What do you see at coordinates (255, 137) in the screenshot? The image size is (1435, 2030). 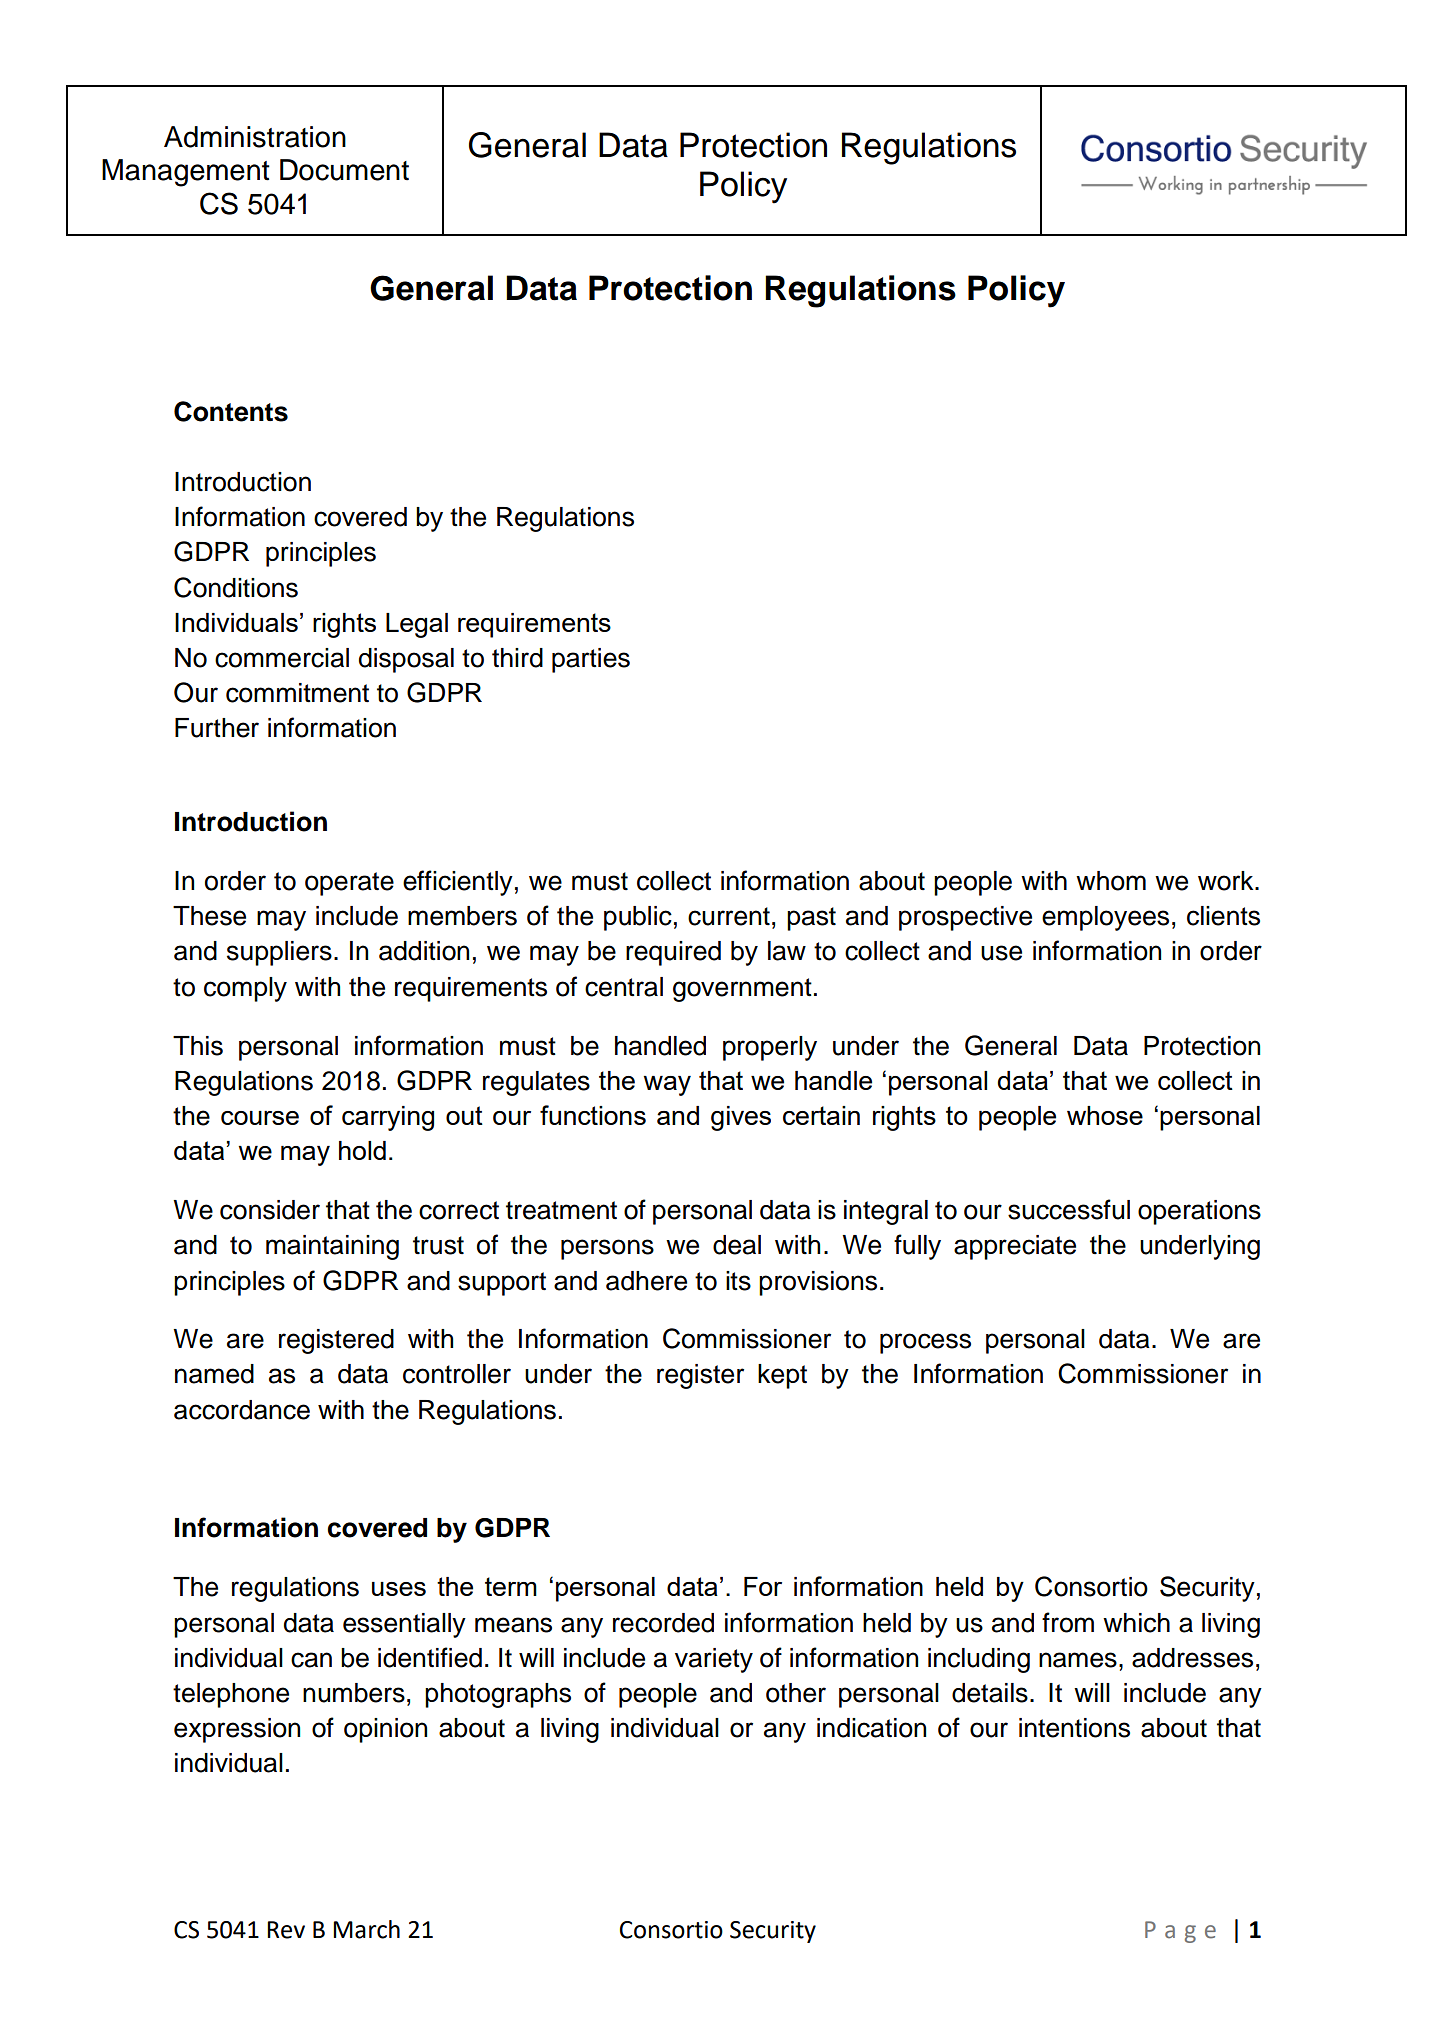 I see `Administration` at bounding box center [255, 137].
